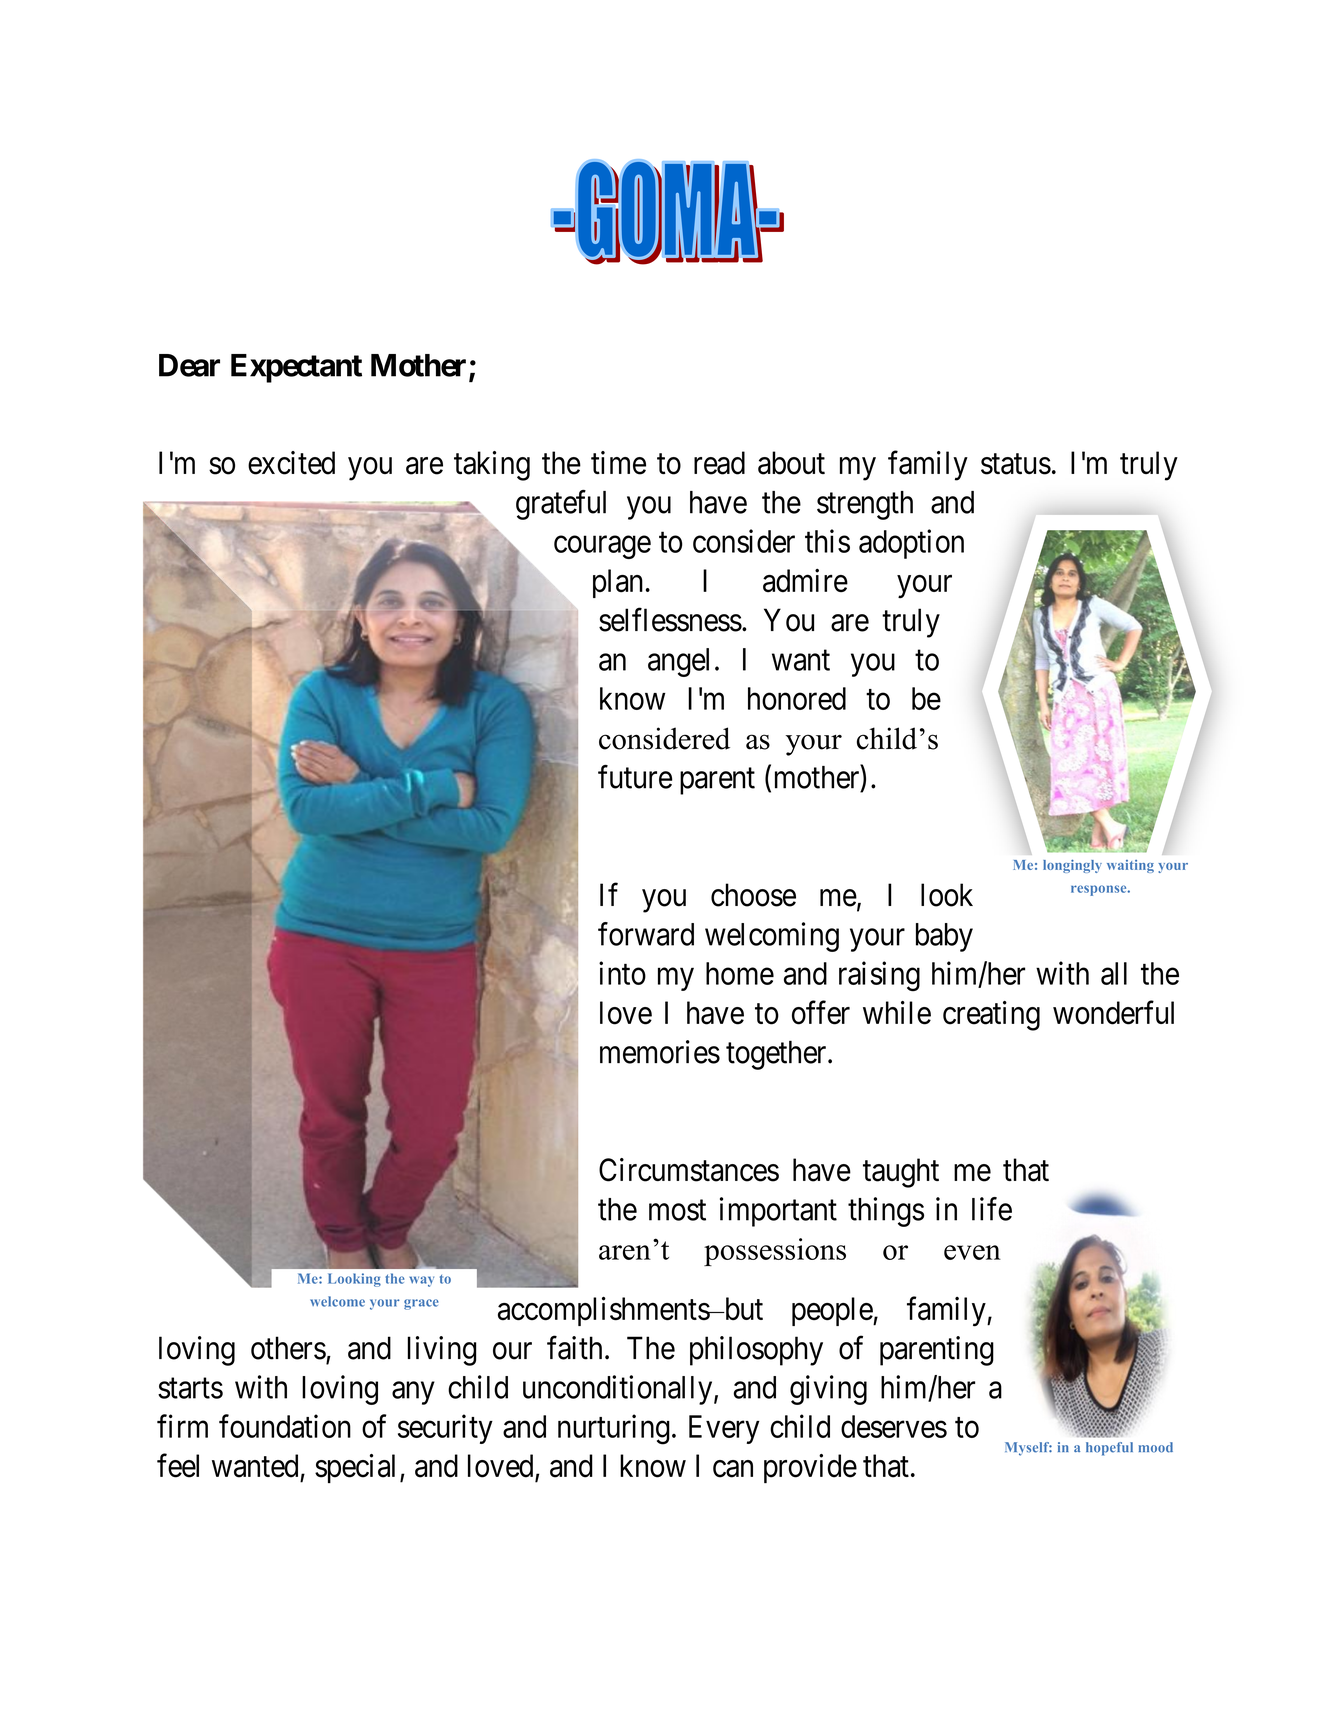 This screenshot has height=1728, width=1335. I want to click on strength, so click(865, 505).
